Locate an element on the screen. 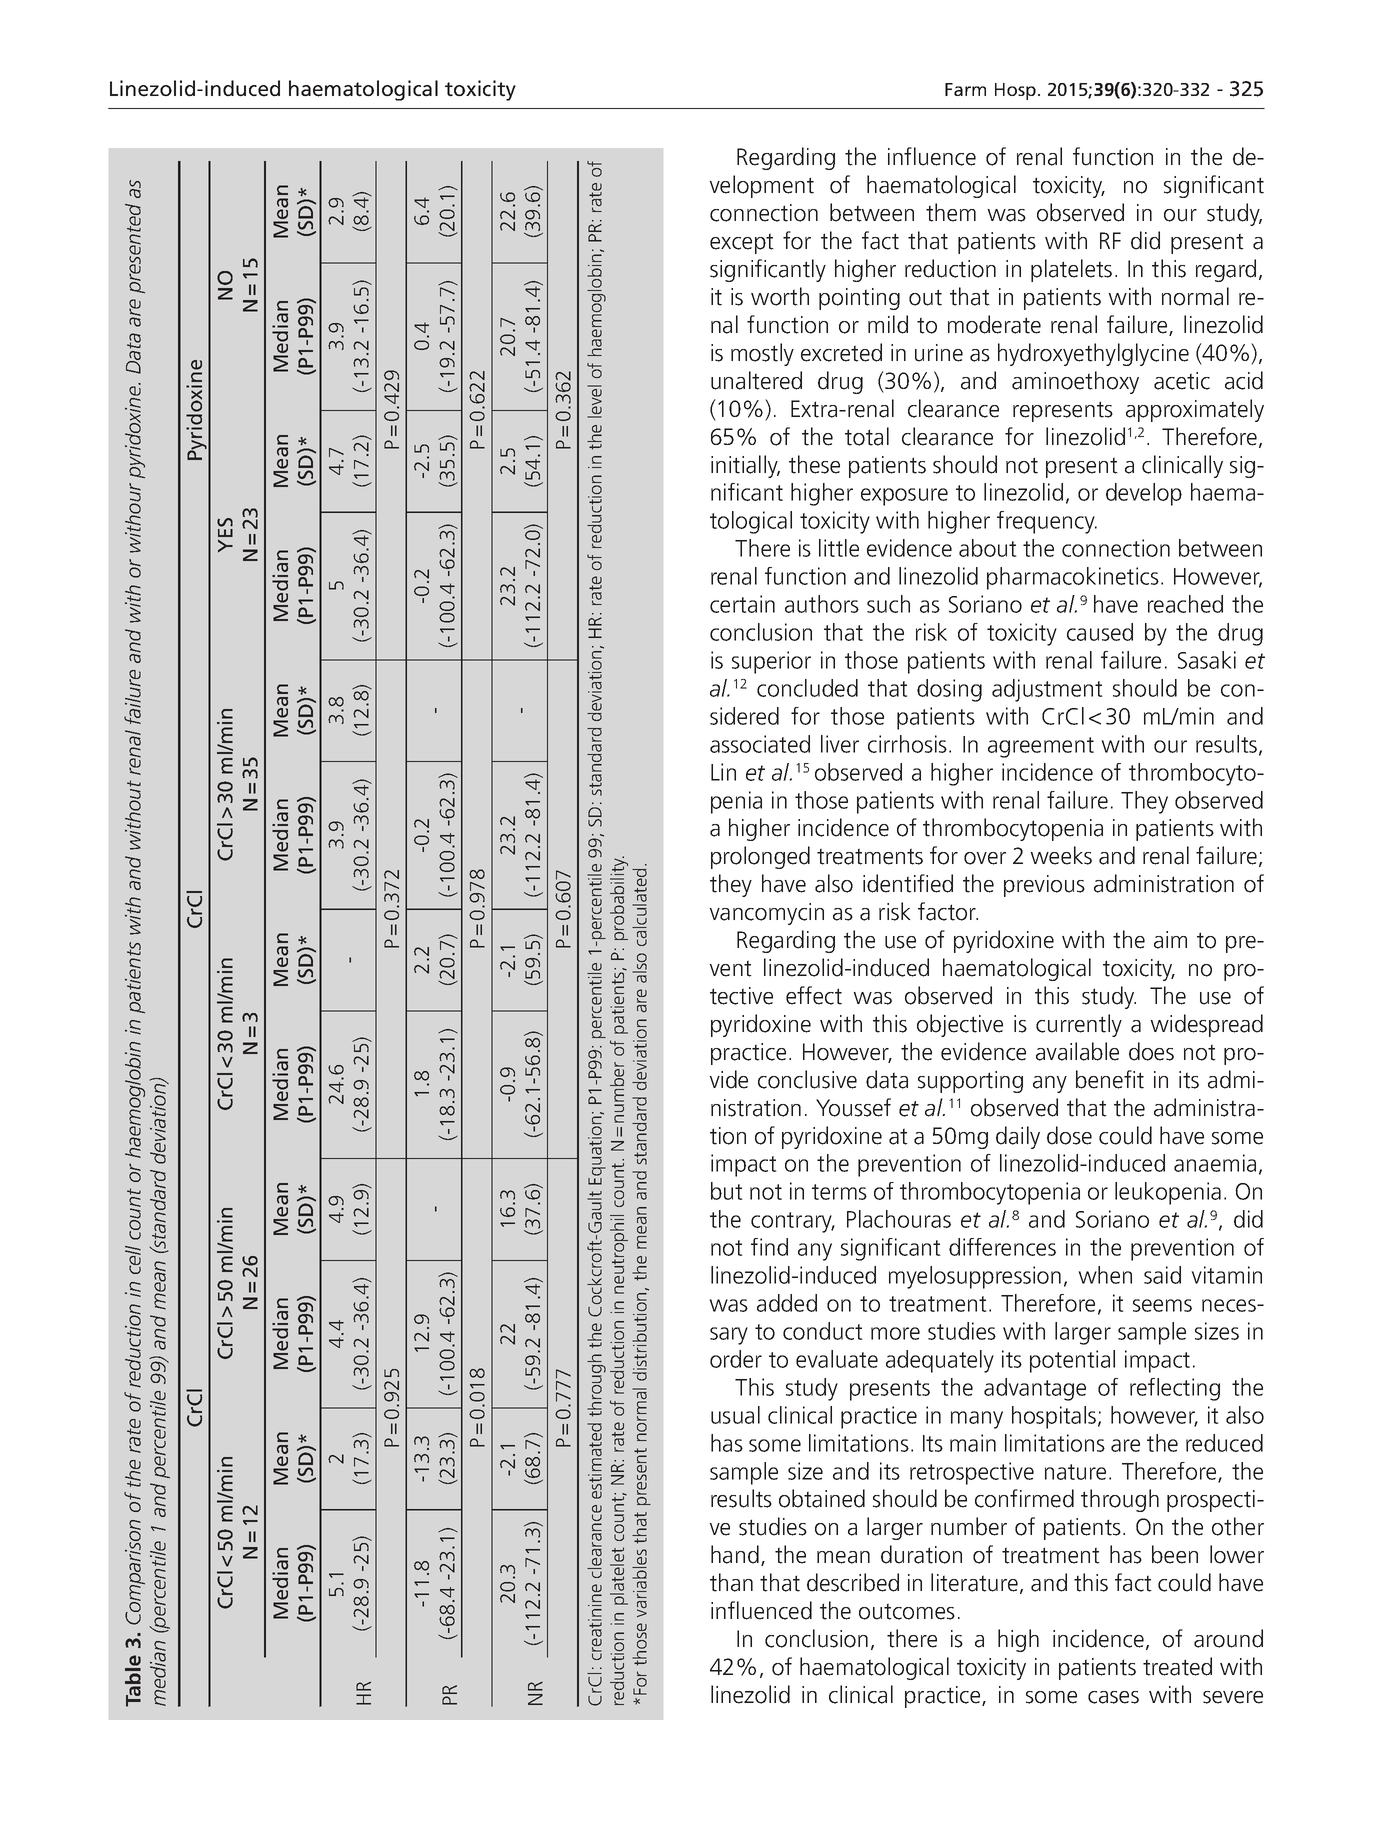 This screenshot has width=1386, height=1848. differences is located at coordinates (1002, 1247).
